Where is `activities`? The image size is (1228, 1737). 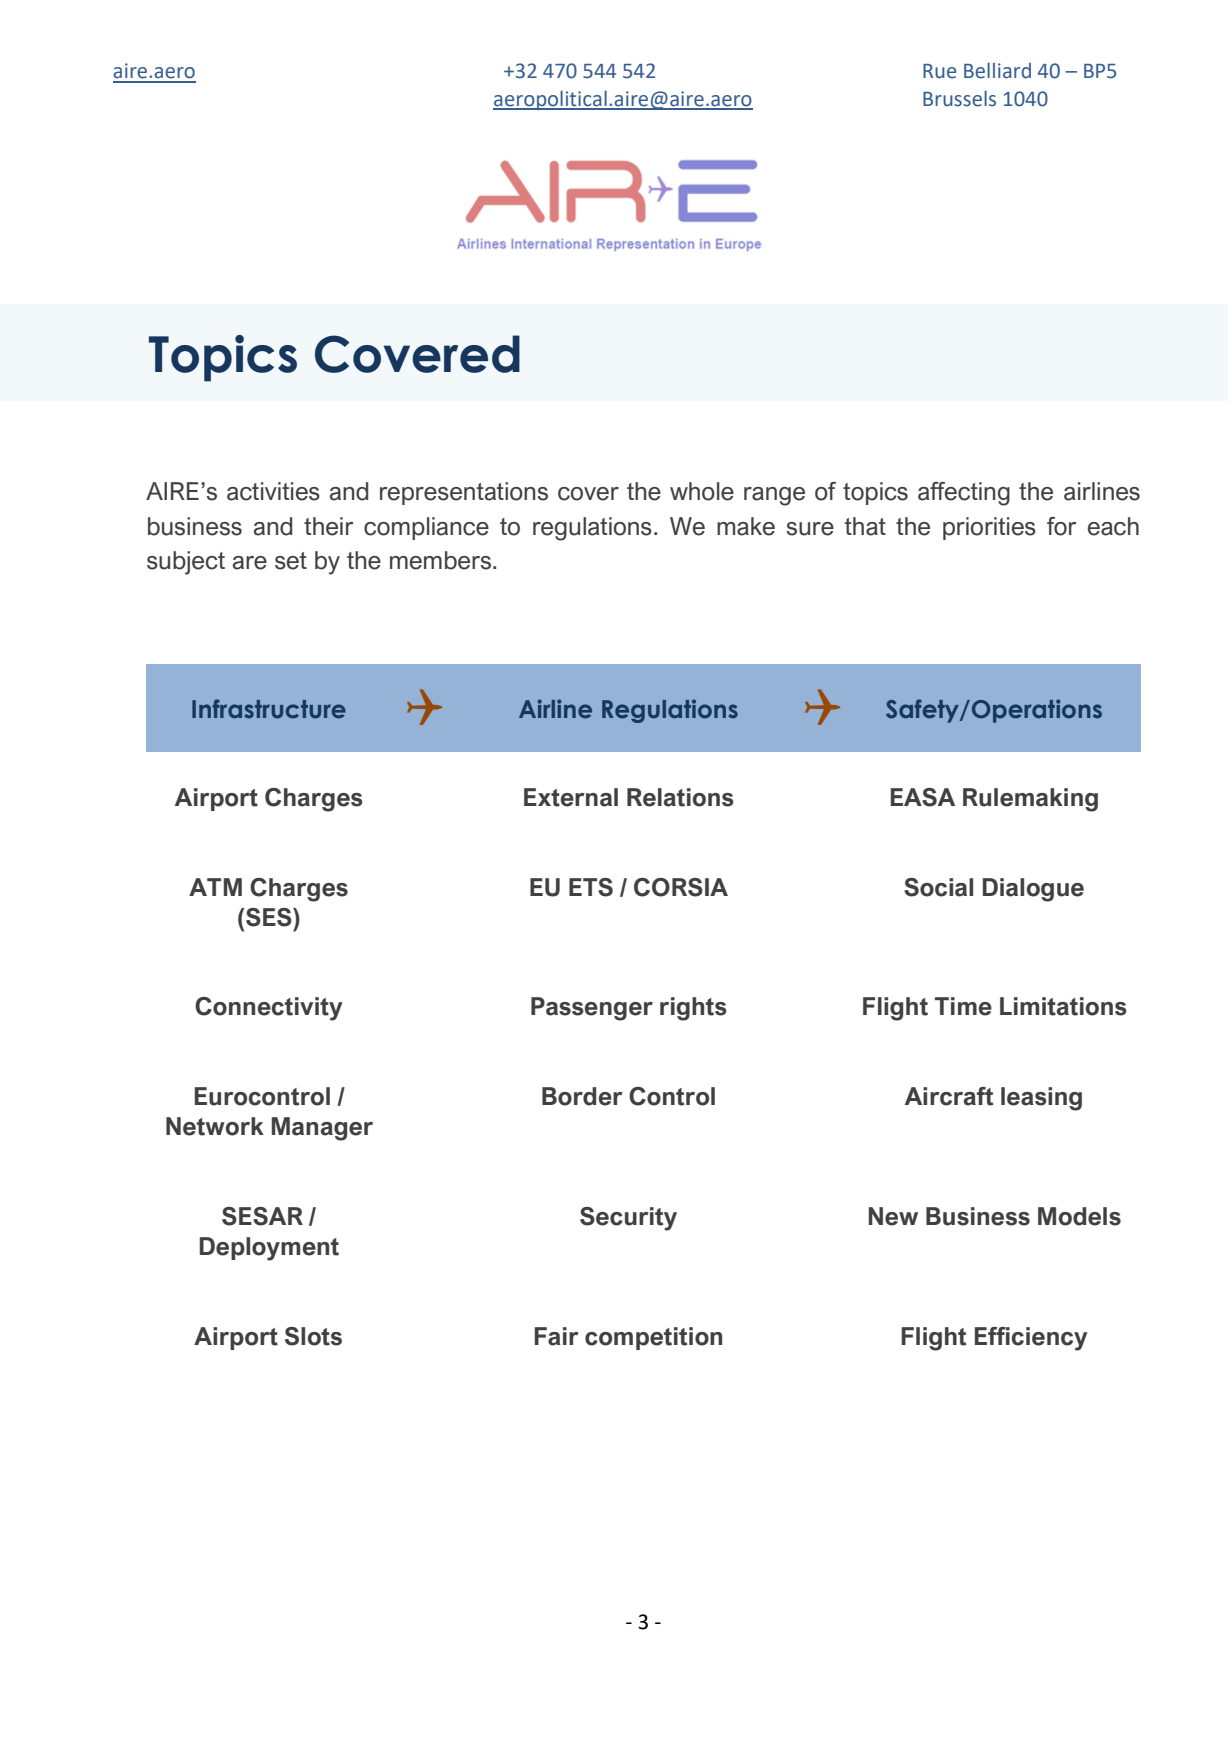
activities is located at coordinates (273, 491).
